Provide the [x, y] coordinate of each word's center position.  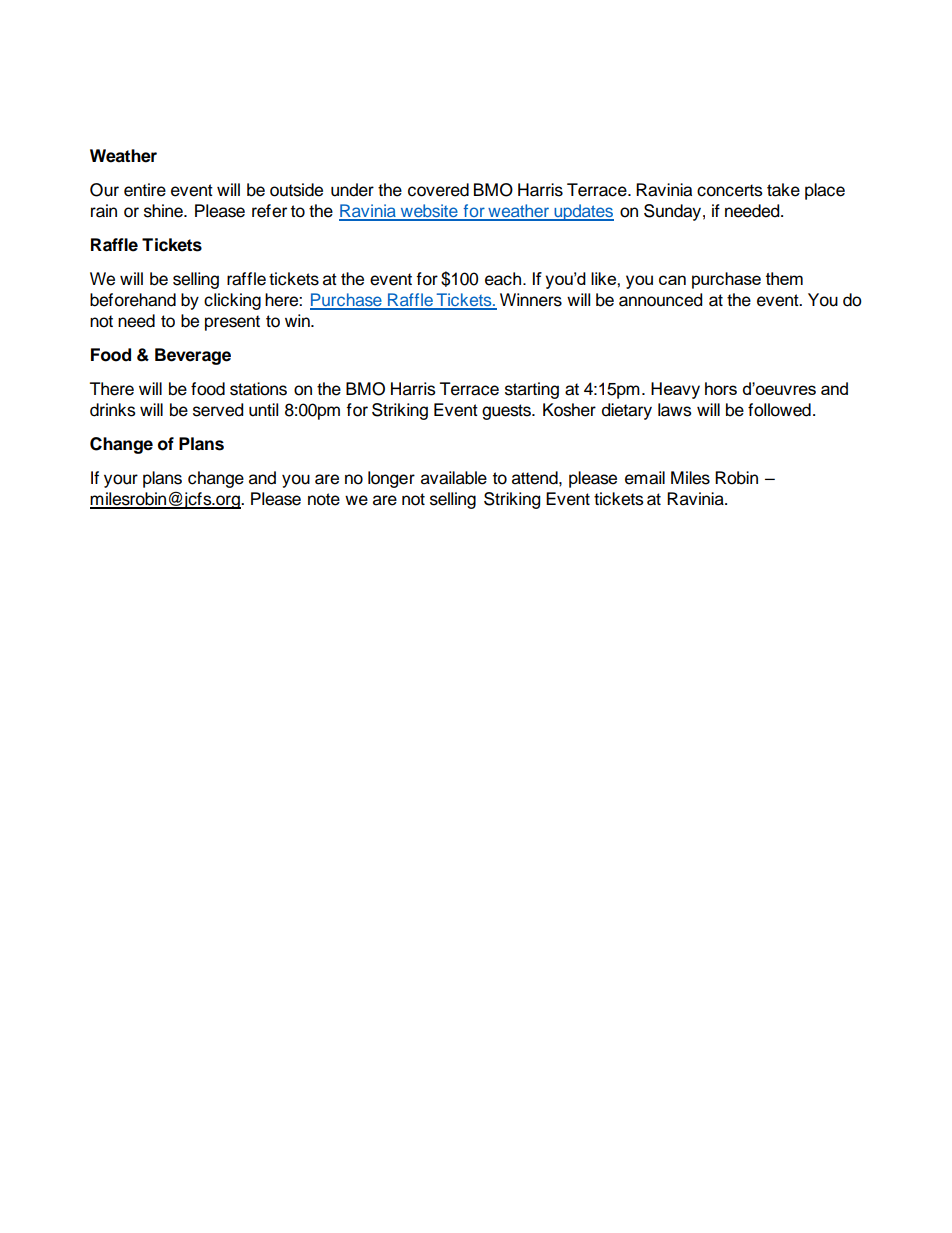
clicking [232, 301]
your [121, 481]
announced [660, 300]
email [645, 478]
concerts [730, 190]
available [454, 478]
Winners [531, 300]
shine [164, 211]
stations [258, 389]
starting [532, 390]
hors [721, 388]
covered [438, 190]
